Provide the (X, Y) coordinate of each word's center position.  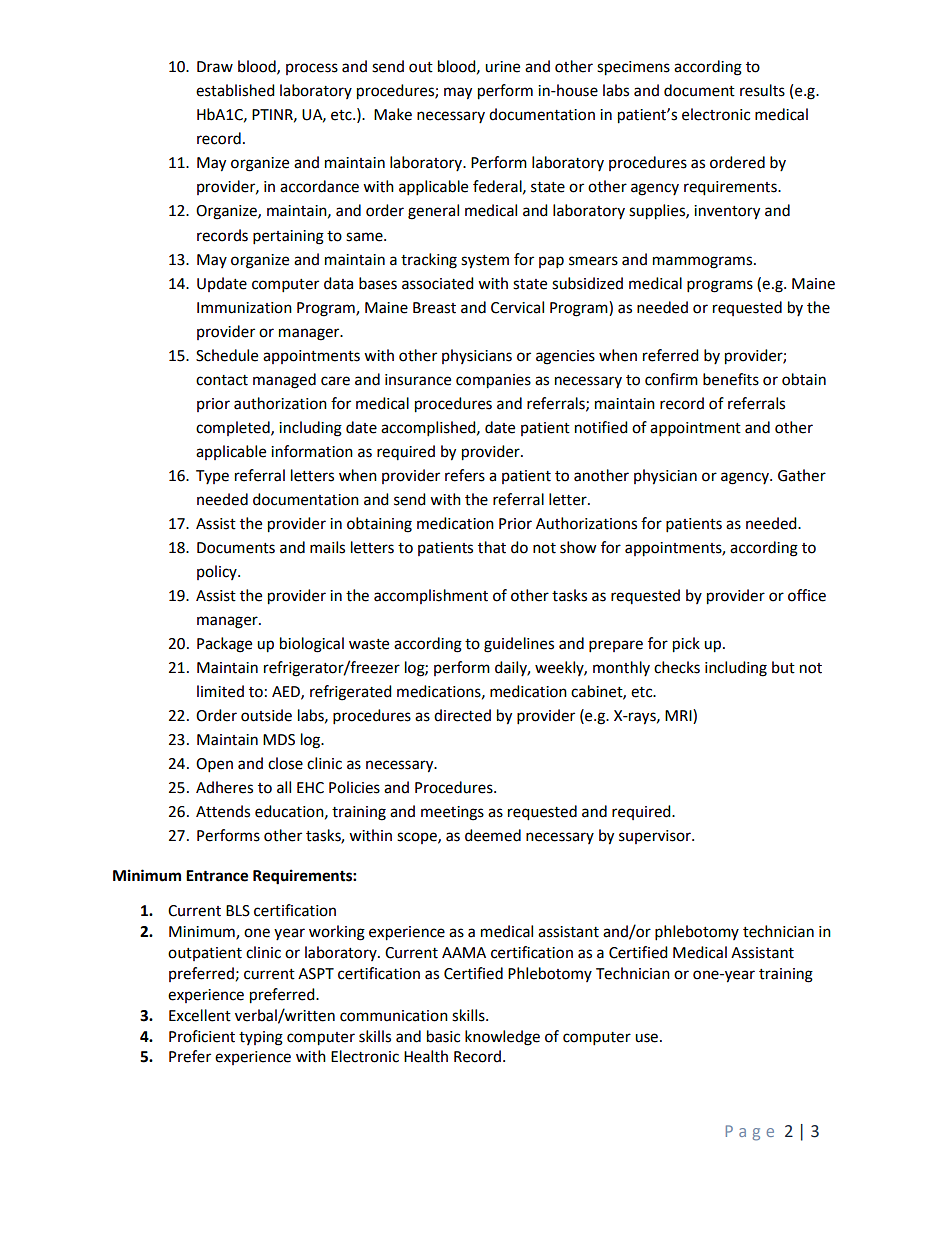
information (312, 451)
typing (261, 1038)
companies (493, 381)
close (285, 763)
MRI (679, 716)
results (762, 90)
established (235, 90)
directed (462, 715)
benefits (731, 379)
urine (502, 67)
